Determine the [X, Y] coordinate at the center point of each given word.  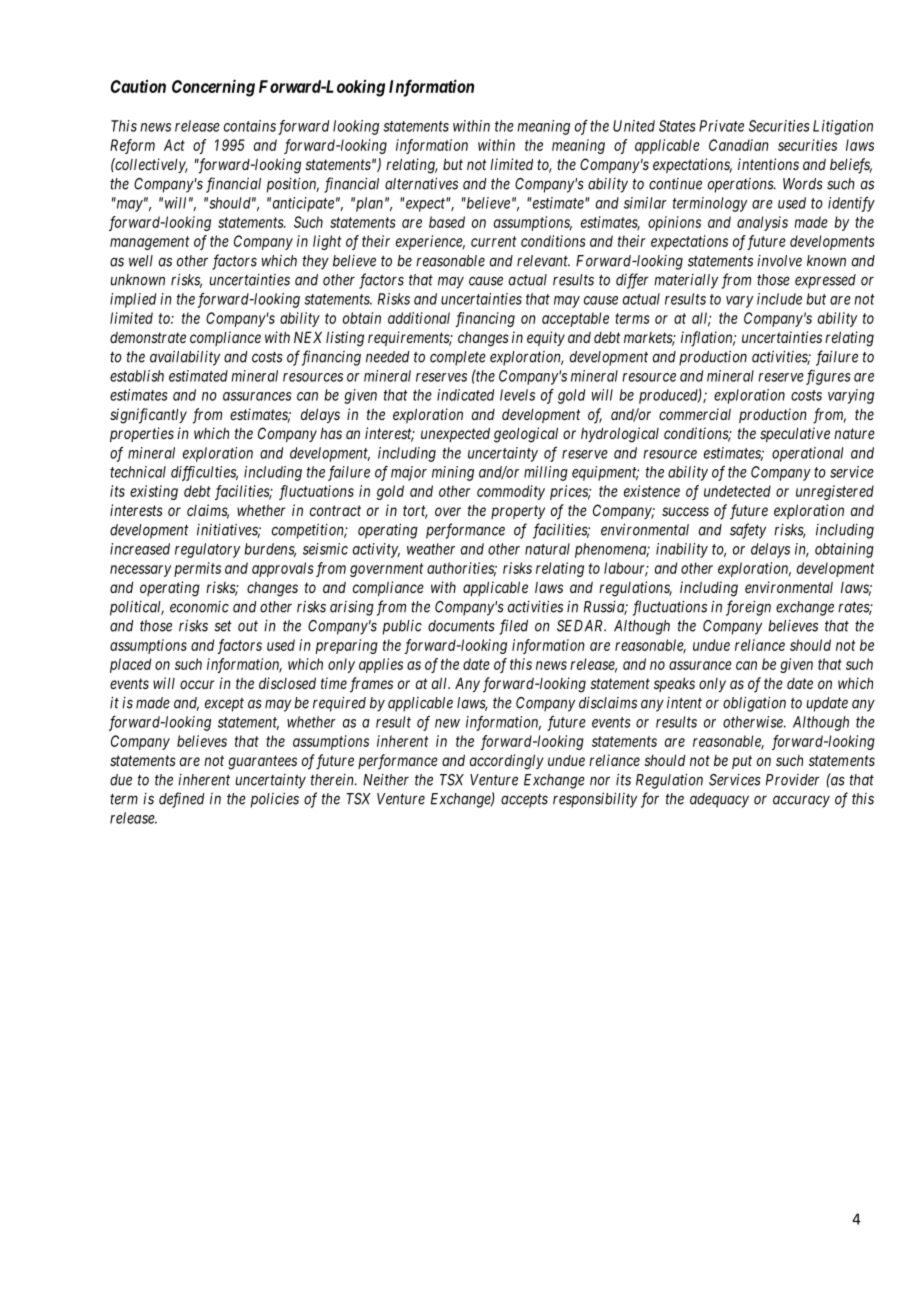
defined [182, 800]
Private [721, 126]
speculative [795, 434]
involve [779, 261]
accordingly [507, 762]
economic [199, 607]
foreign [748, 608]
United [634, 126]
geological [526, 435]
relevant [543, 261]
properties [142, 434]
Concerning [213, 88]
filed [513, 627]
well [141, 261]
